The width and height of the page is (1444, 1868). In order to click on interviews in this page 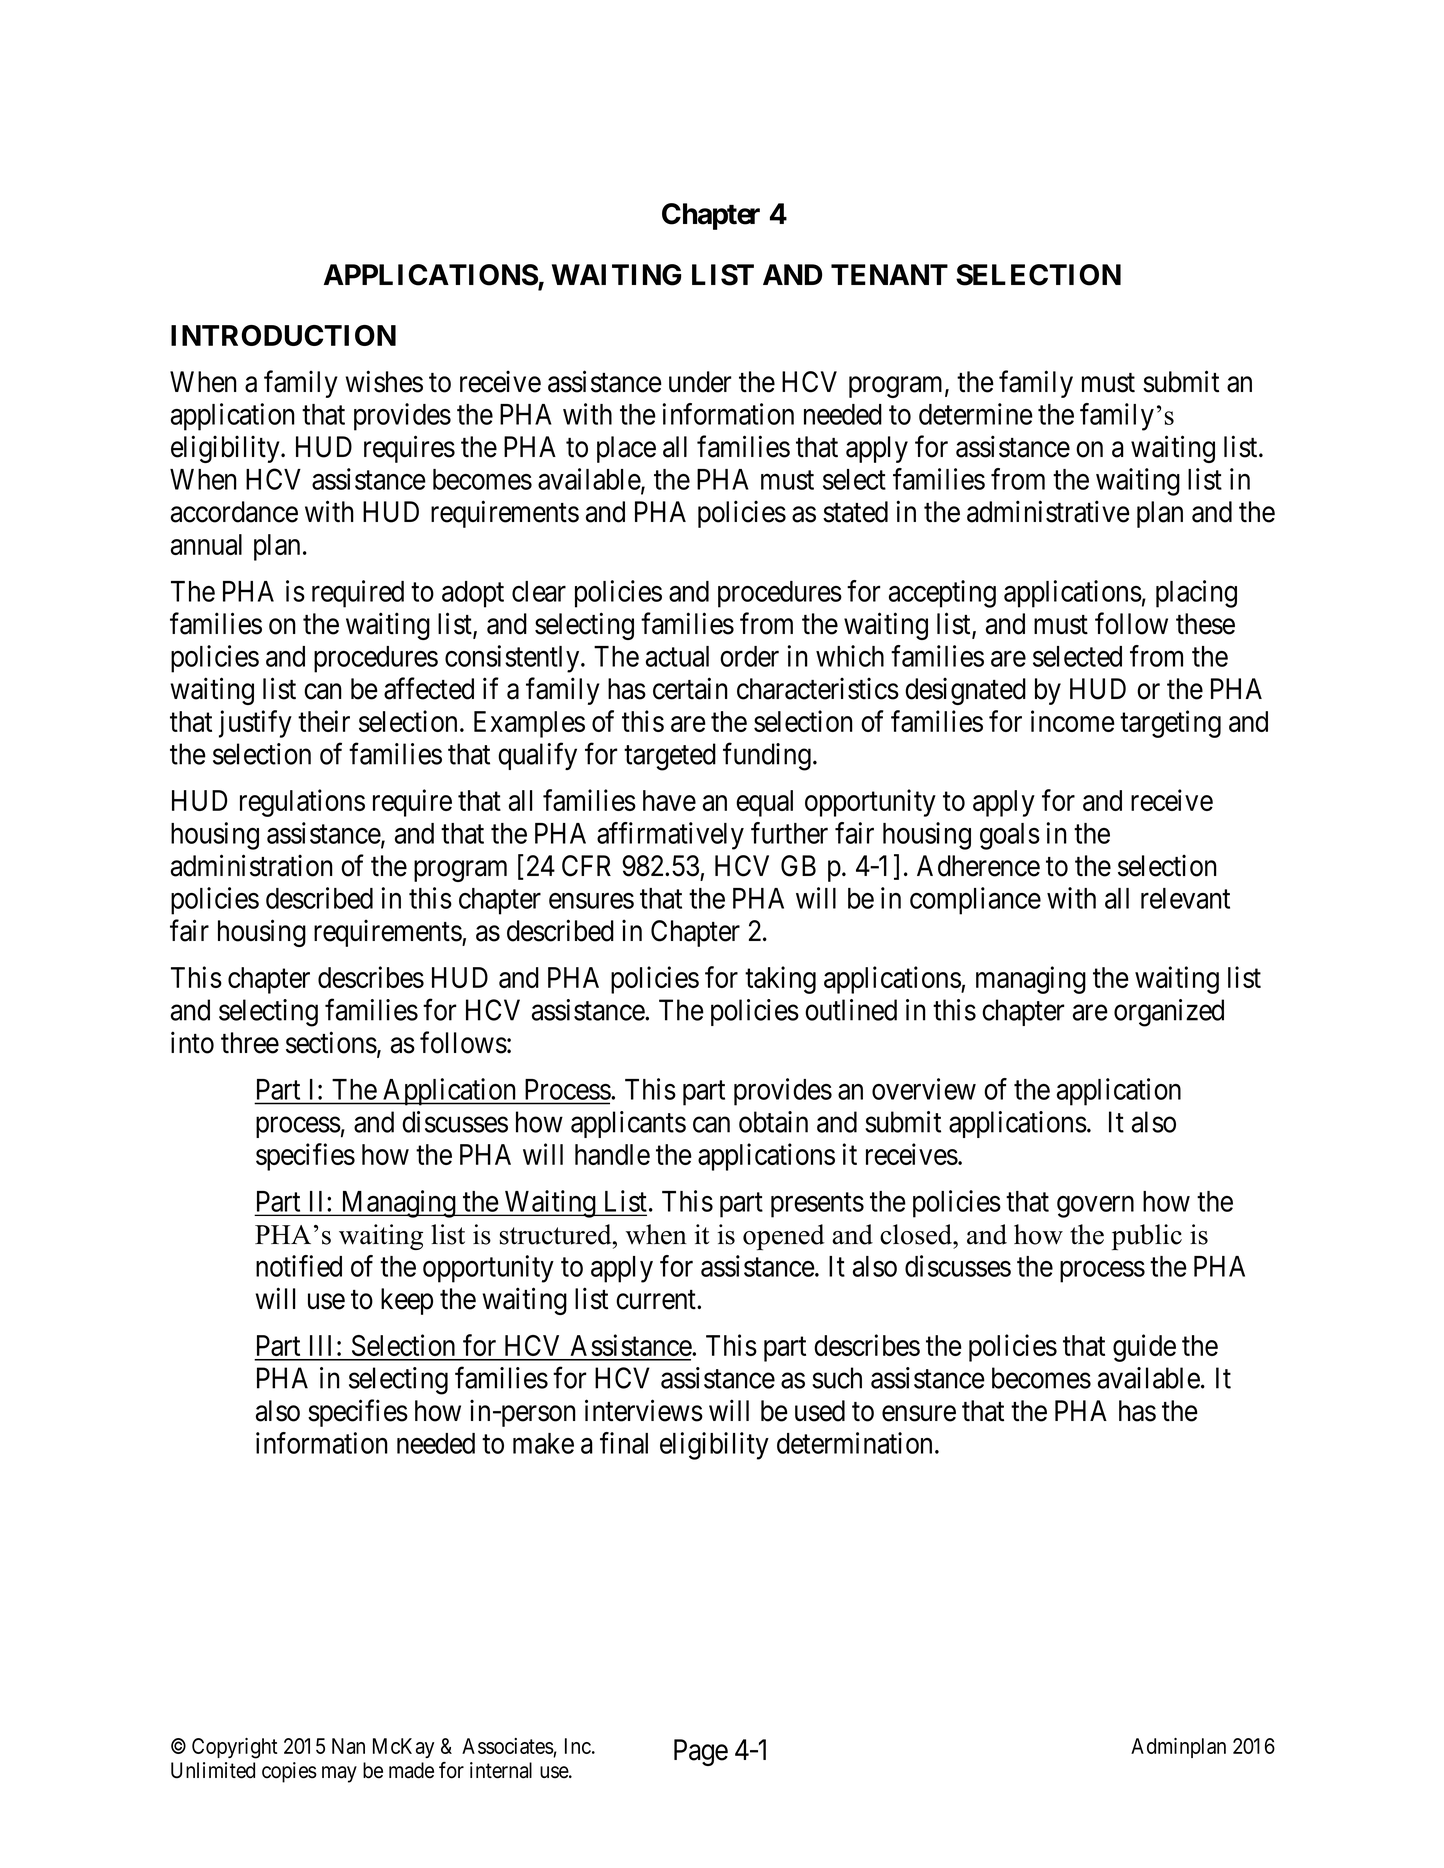, I will do `click(644, 1410)`.
